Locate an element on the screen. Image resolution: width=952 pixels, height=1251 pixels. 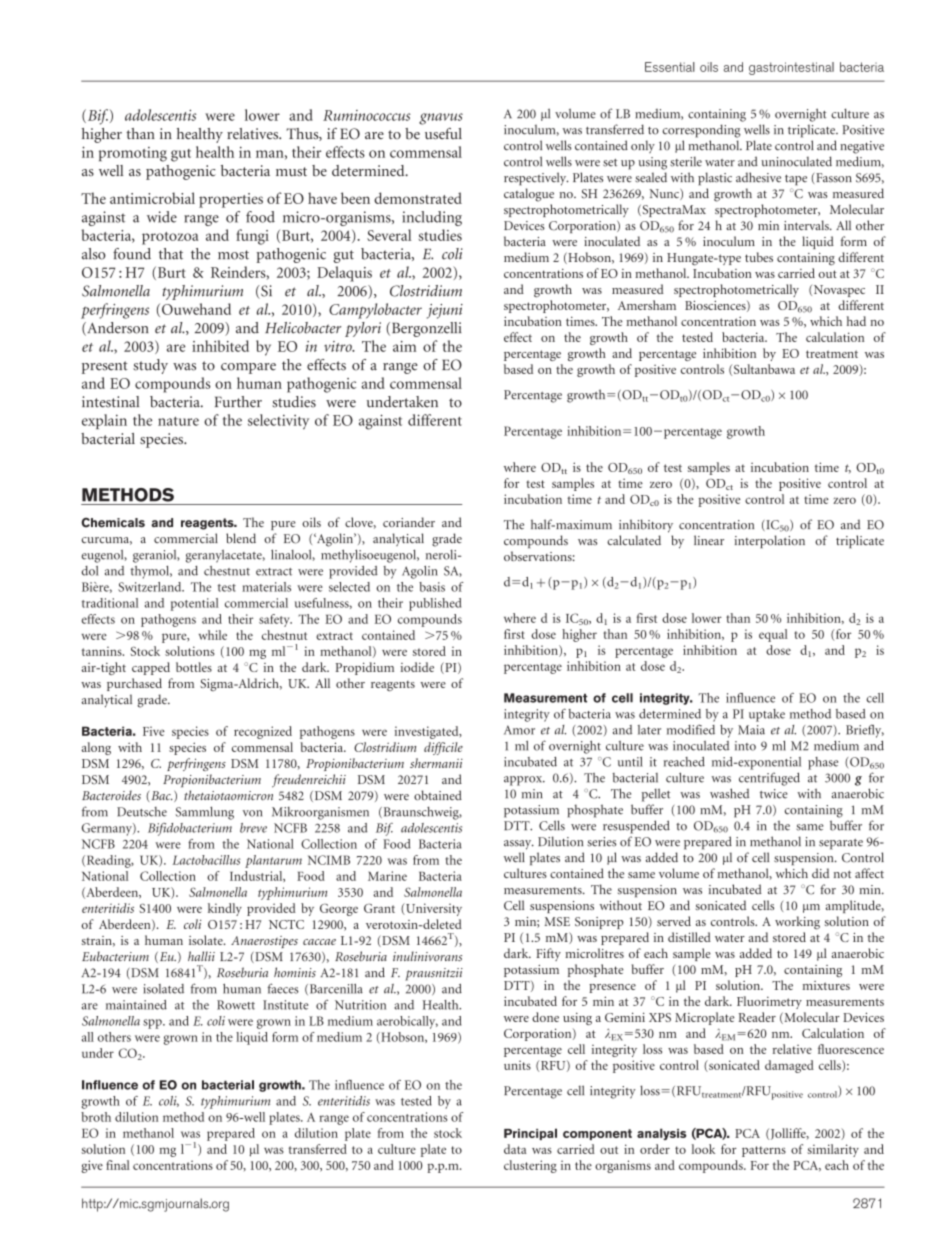
published is located at coordinates (435, 604).
